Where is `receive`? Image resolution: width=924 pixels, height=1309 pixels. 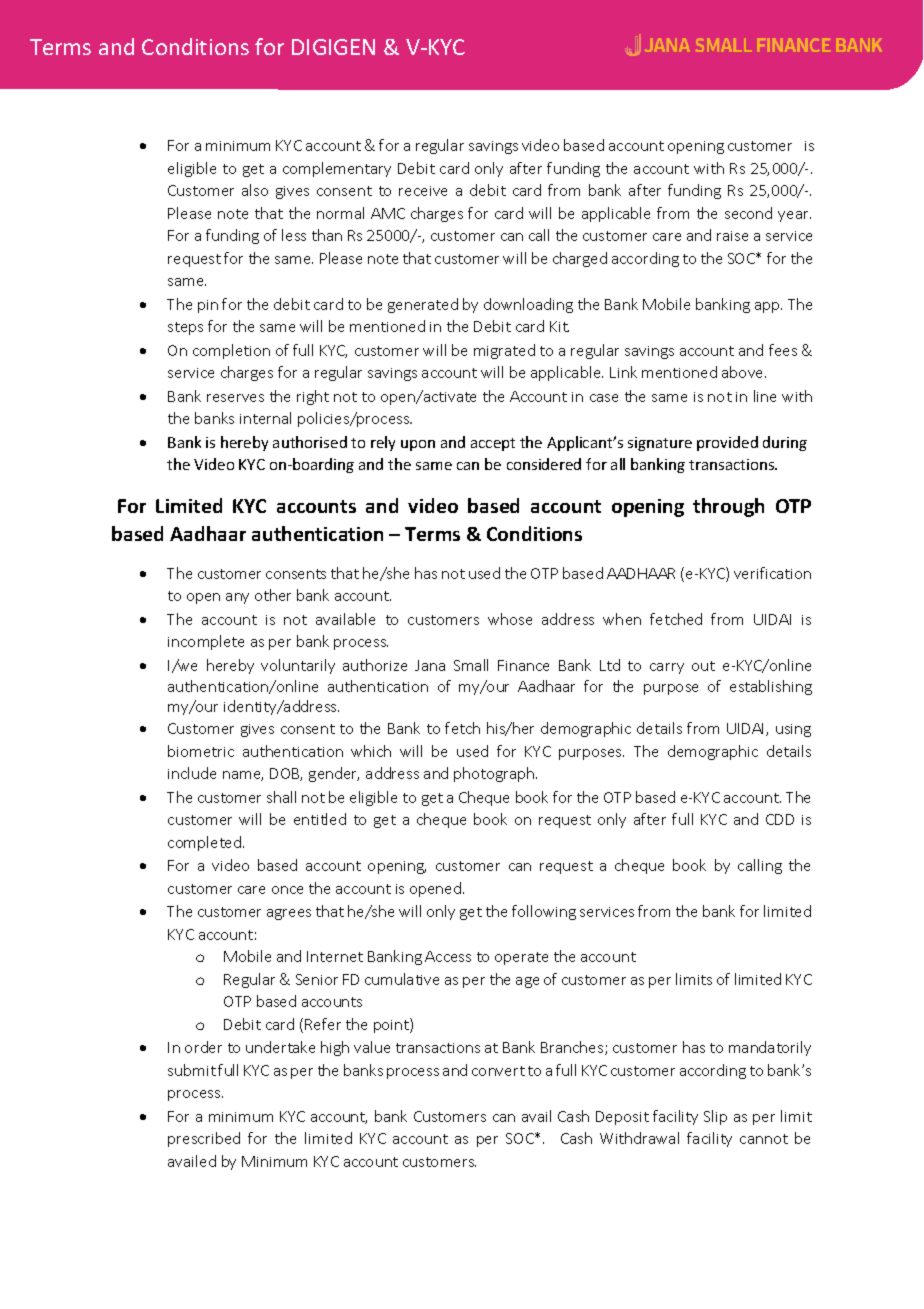
receive is located at coordinates (423, 191).
